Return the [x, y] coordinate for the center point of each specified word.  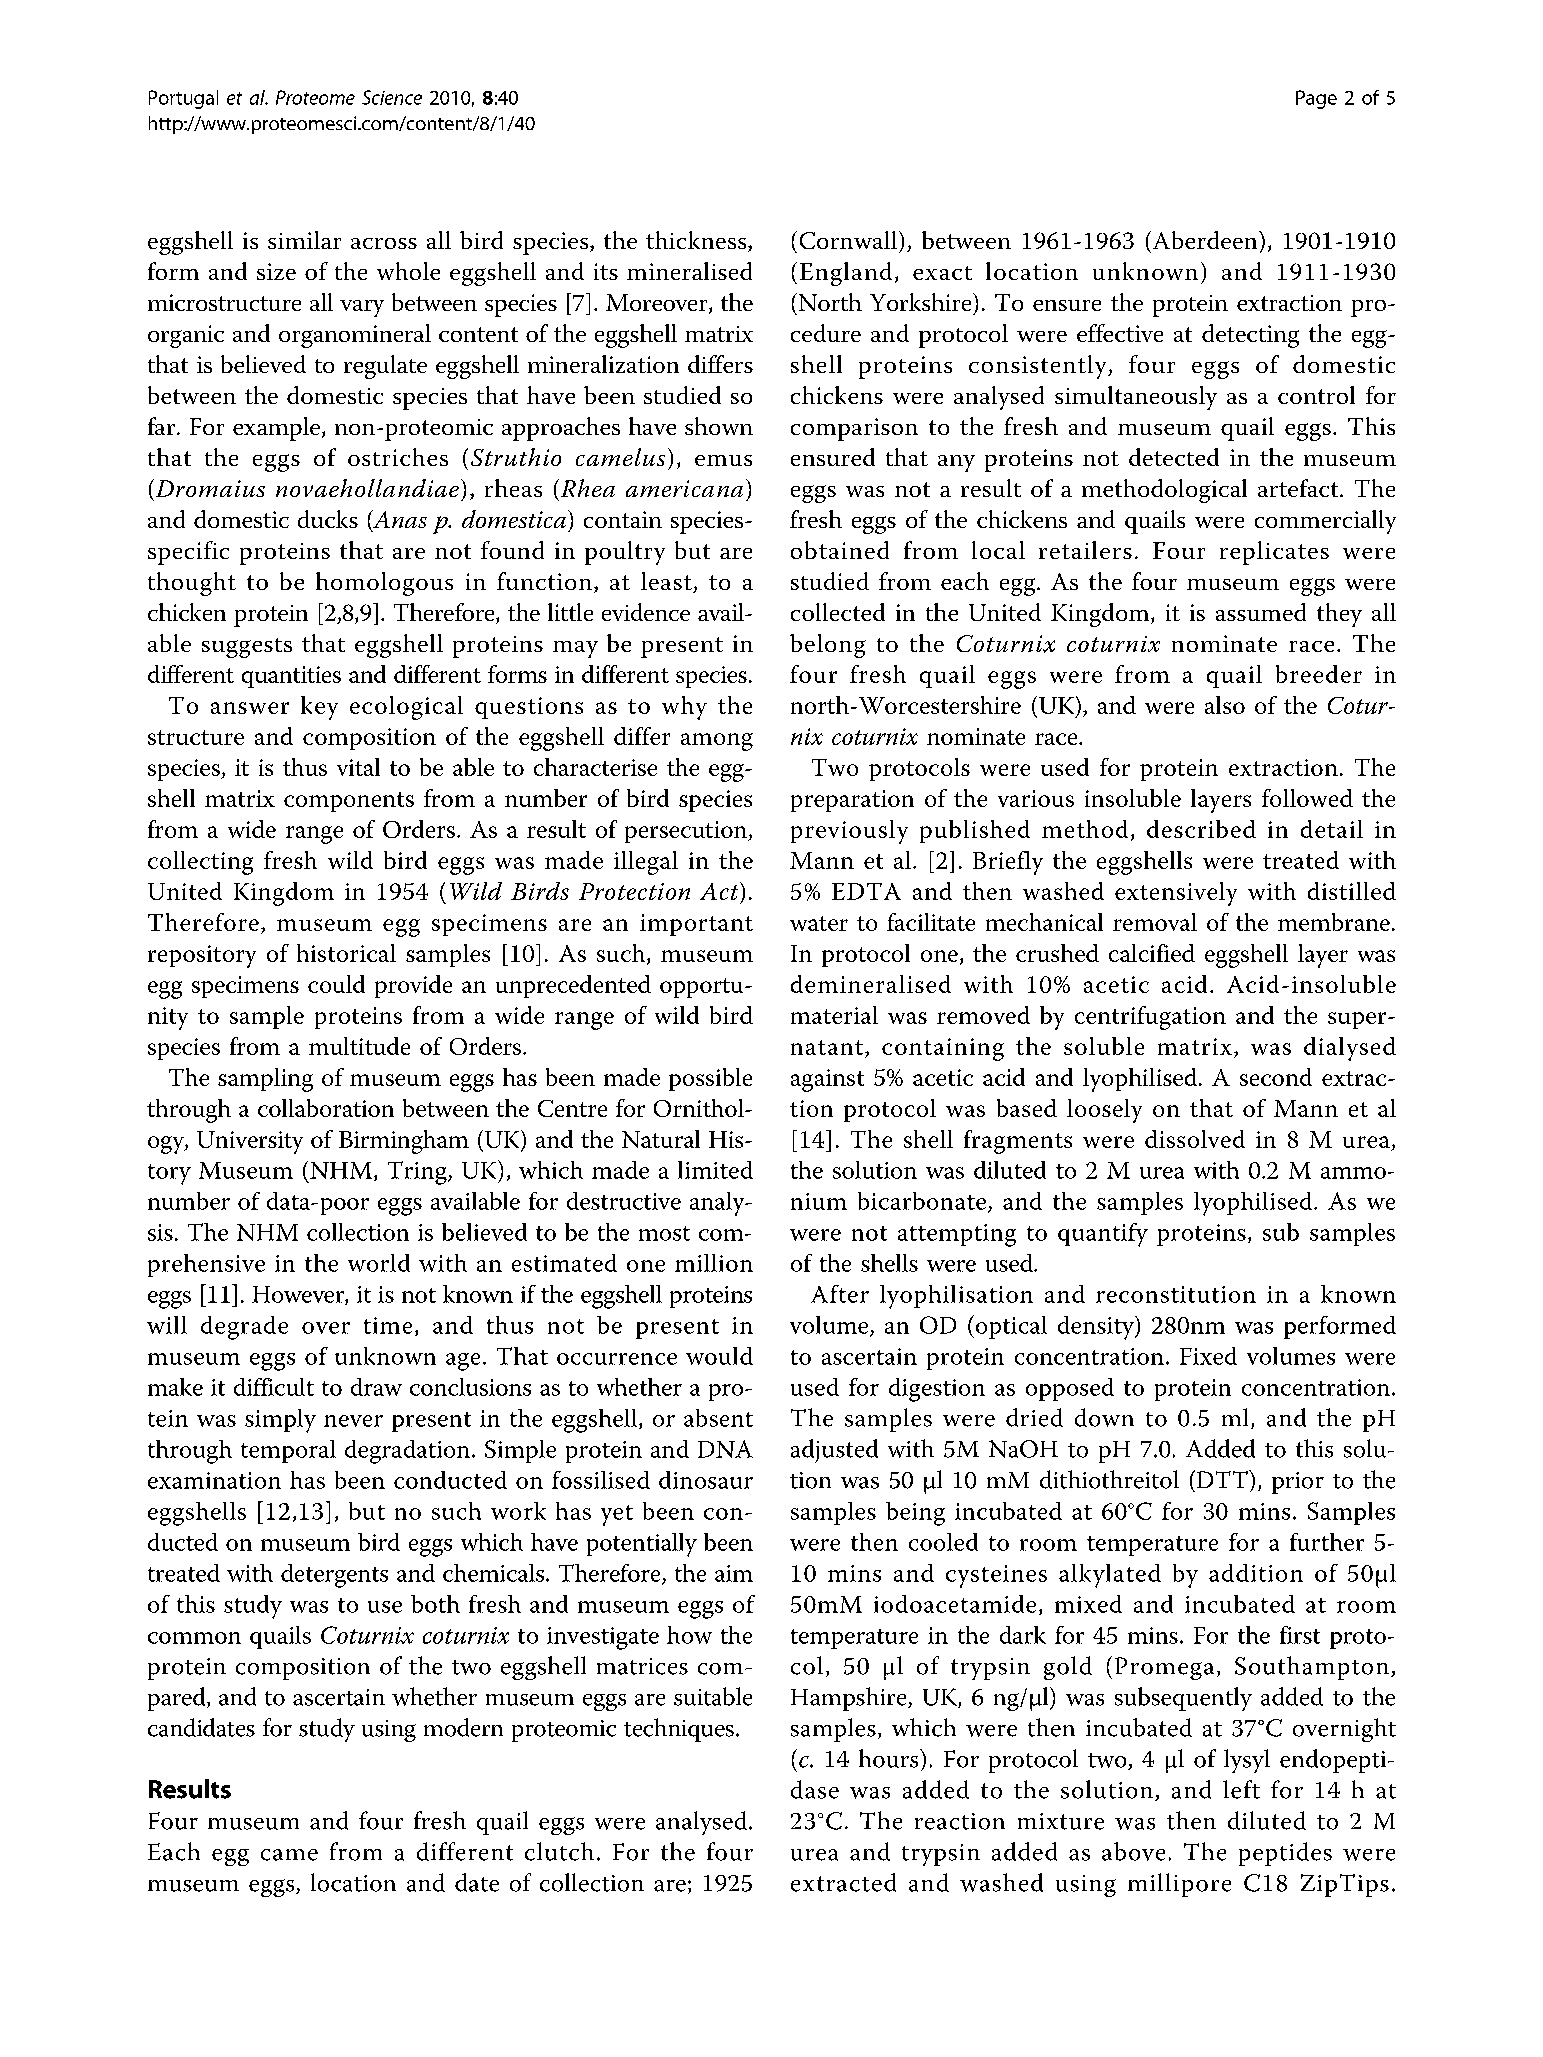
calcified [1152, 953]
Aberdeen [1205, 240]
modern [463, 1727]
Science [392, 97]
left [1241, 1789]
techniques [679, 1730]
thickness [697, 241]
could [336, 984]
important [696, 925]
